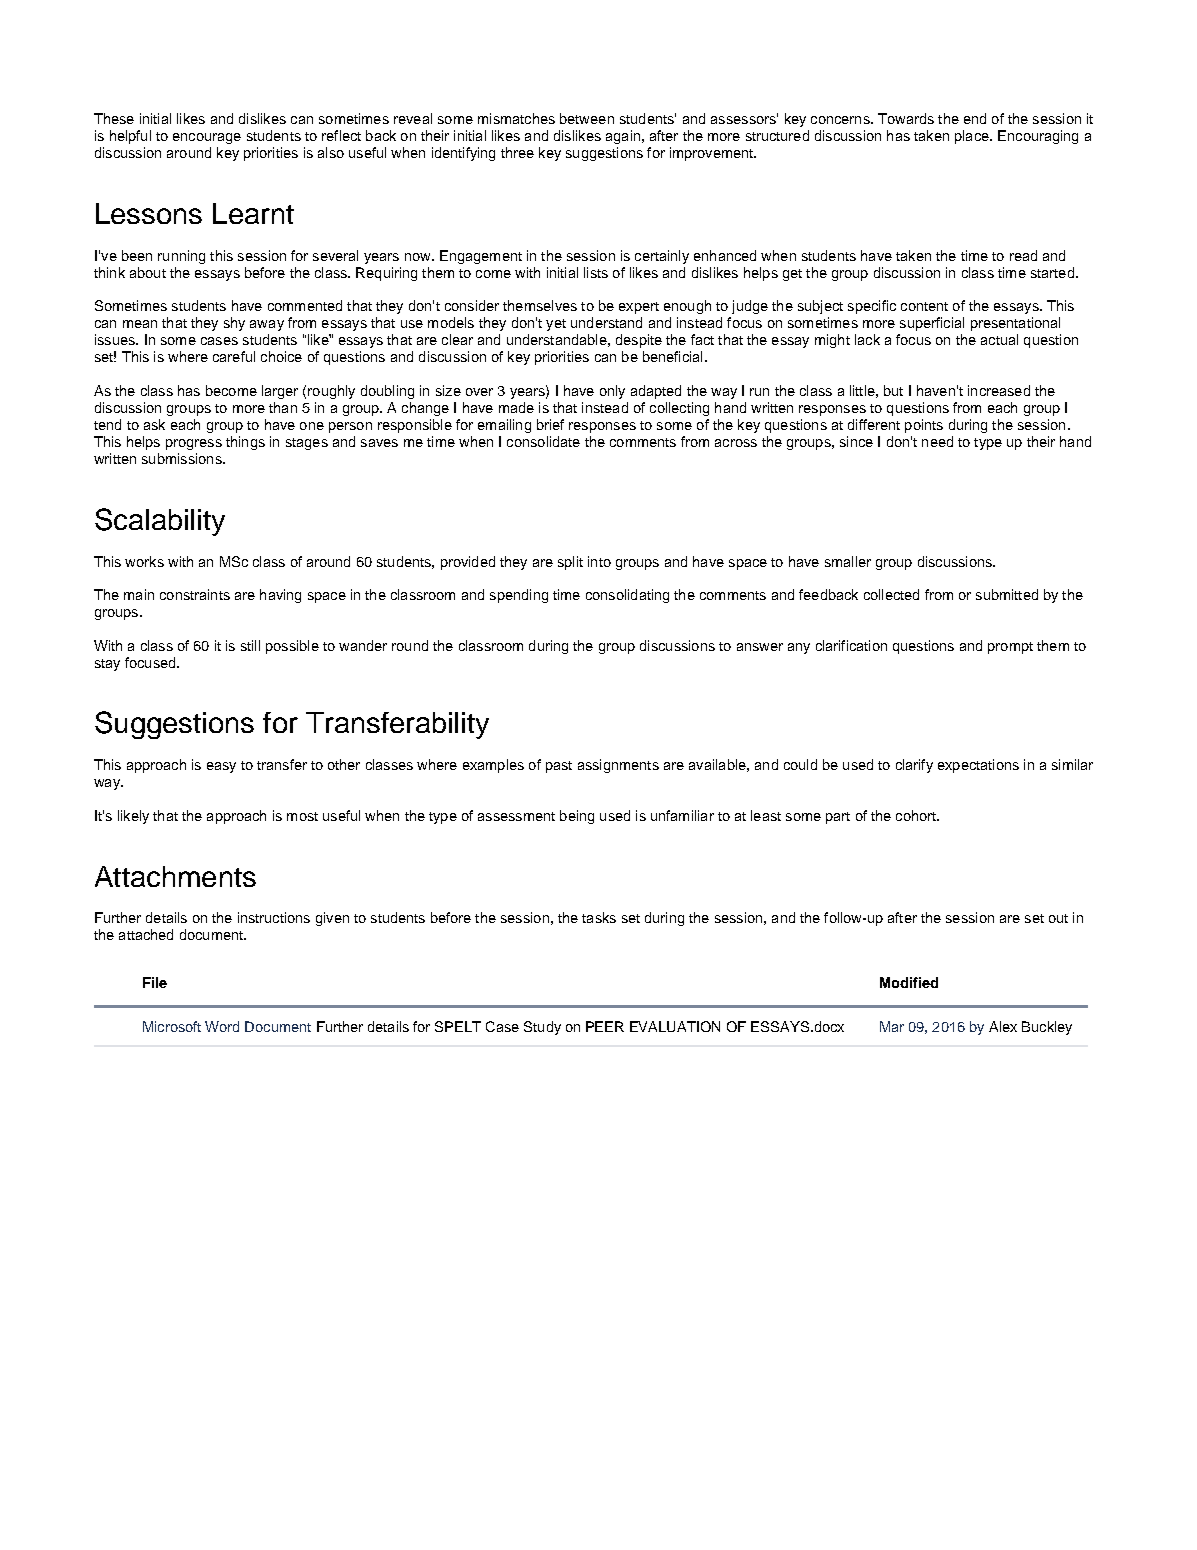  Describe the element at coordinates (222, 1026) in the screenshot. I see `Word` at that location.
